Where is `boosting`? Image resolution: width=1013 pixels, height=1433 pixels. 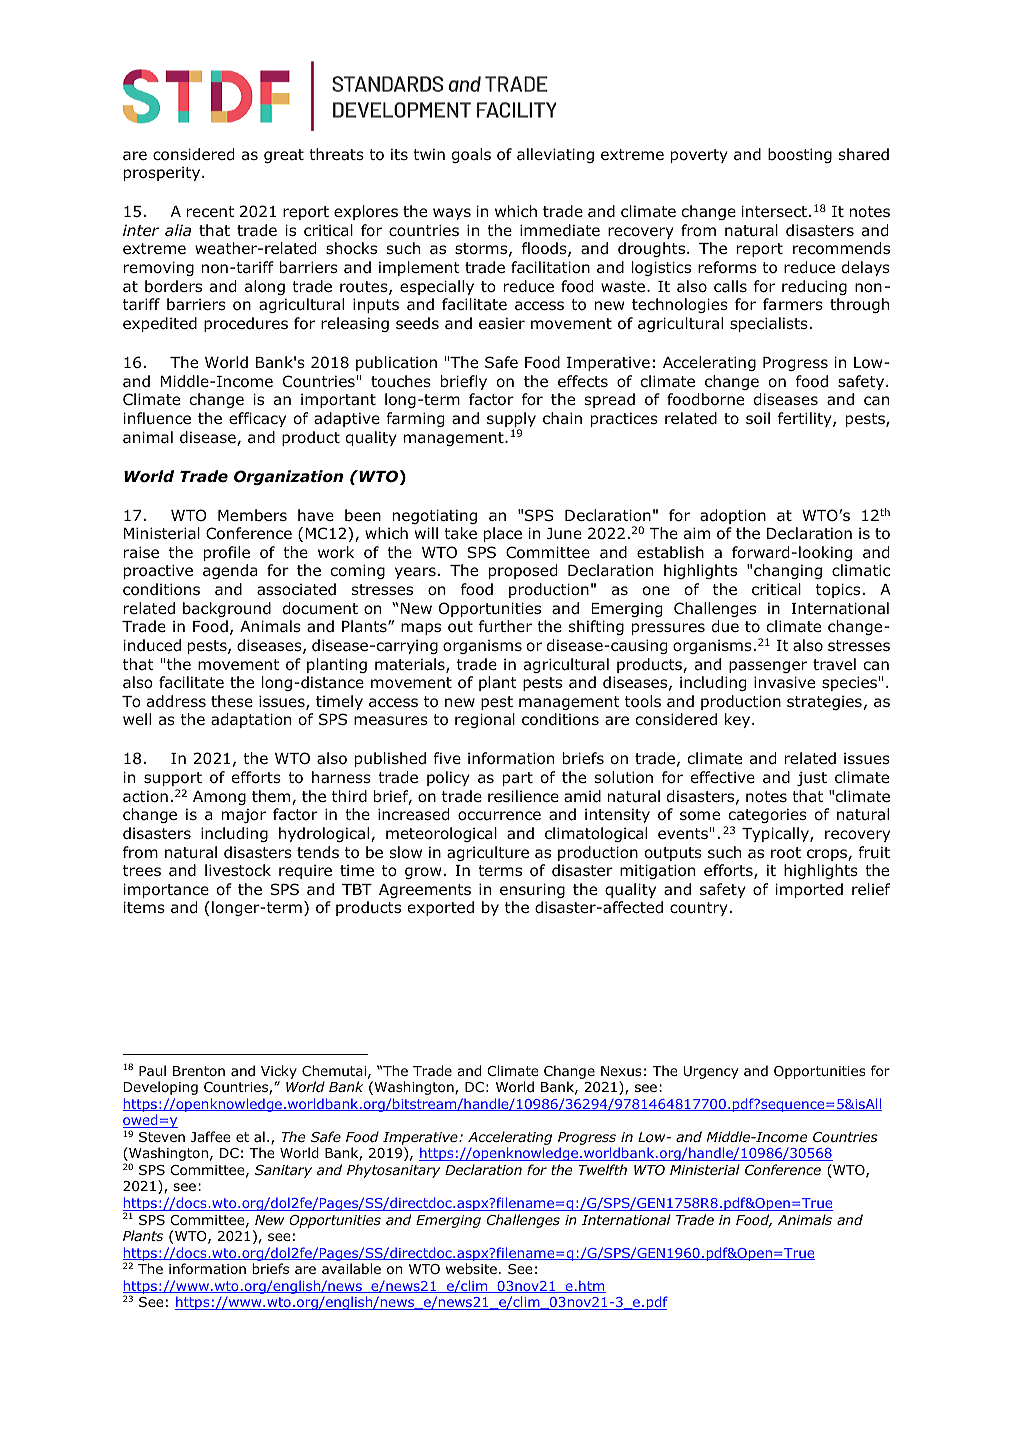 boosting is located at coordinates (800, 155).
